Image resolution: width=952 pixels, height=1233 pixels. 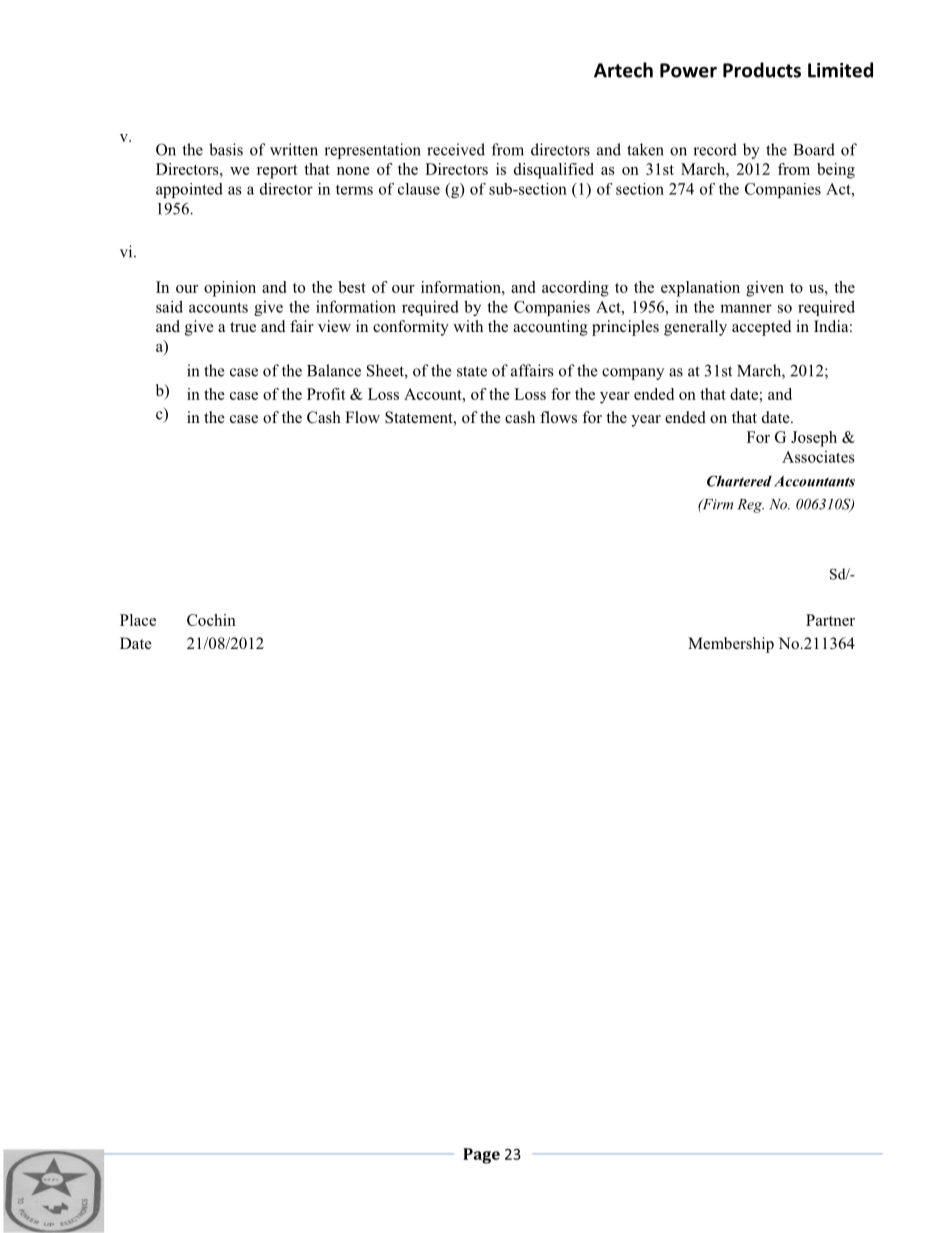 What do you see at coordinates (715, 149) in the screenshot?
I see `record` at bounding box center [715, 149].
